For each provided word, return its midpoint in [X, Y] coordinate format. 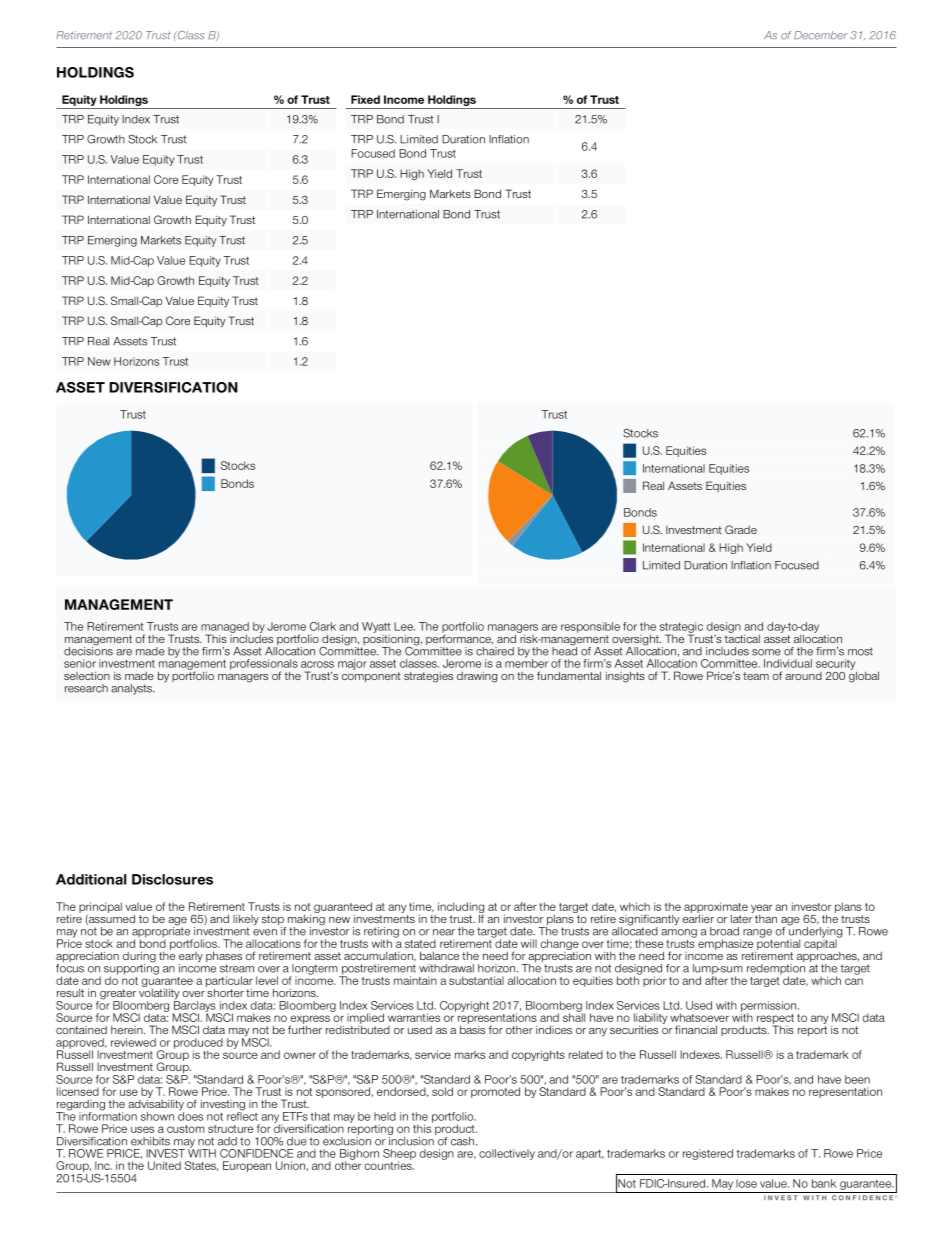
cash [462, 1141]
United [164, 1165]
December [821, 35]
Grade [741, 529]
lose [746, 1183]
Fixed [365, 99]
